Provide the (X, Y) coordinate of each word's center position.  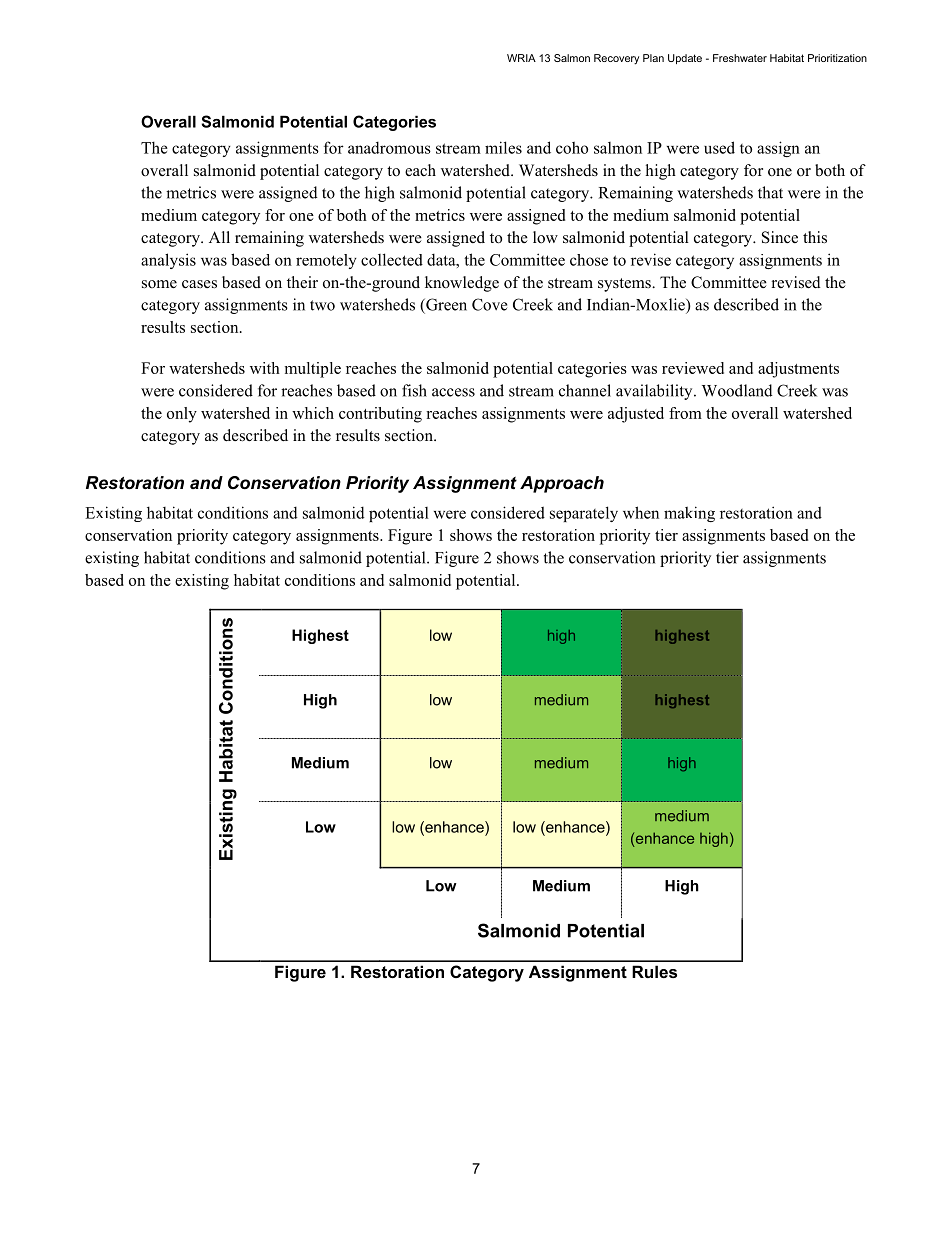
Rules (654, 971)
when (641, 512)
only (182, 415)
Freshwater (740, 58)
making (689, 514)
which (313, 413)
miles (503, 147)
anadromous (389, 147)
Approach (562, 484)
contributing (380, 415)
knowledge (462, 284)
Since (780, 237)
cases (199, 284)
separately (584, 514)
